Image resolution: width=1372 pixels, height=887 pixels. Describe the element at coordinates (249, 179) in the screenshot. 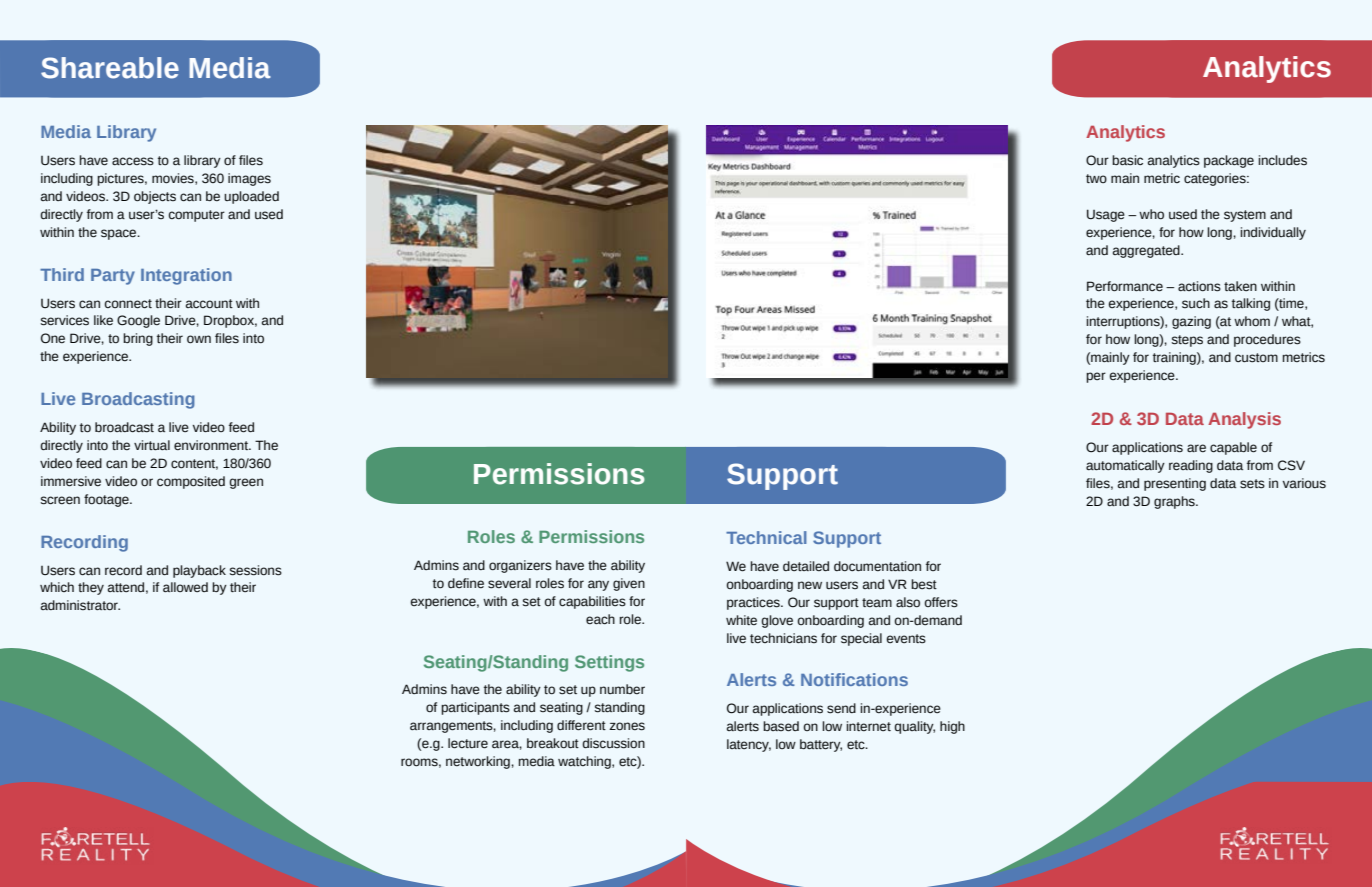

I see `images` at that location.
